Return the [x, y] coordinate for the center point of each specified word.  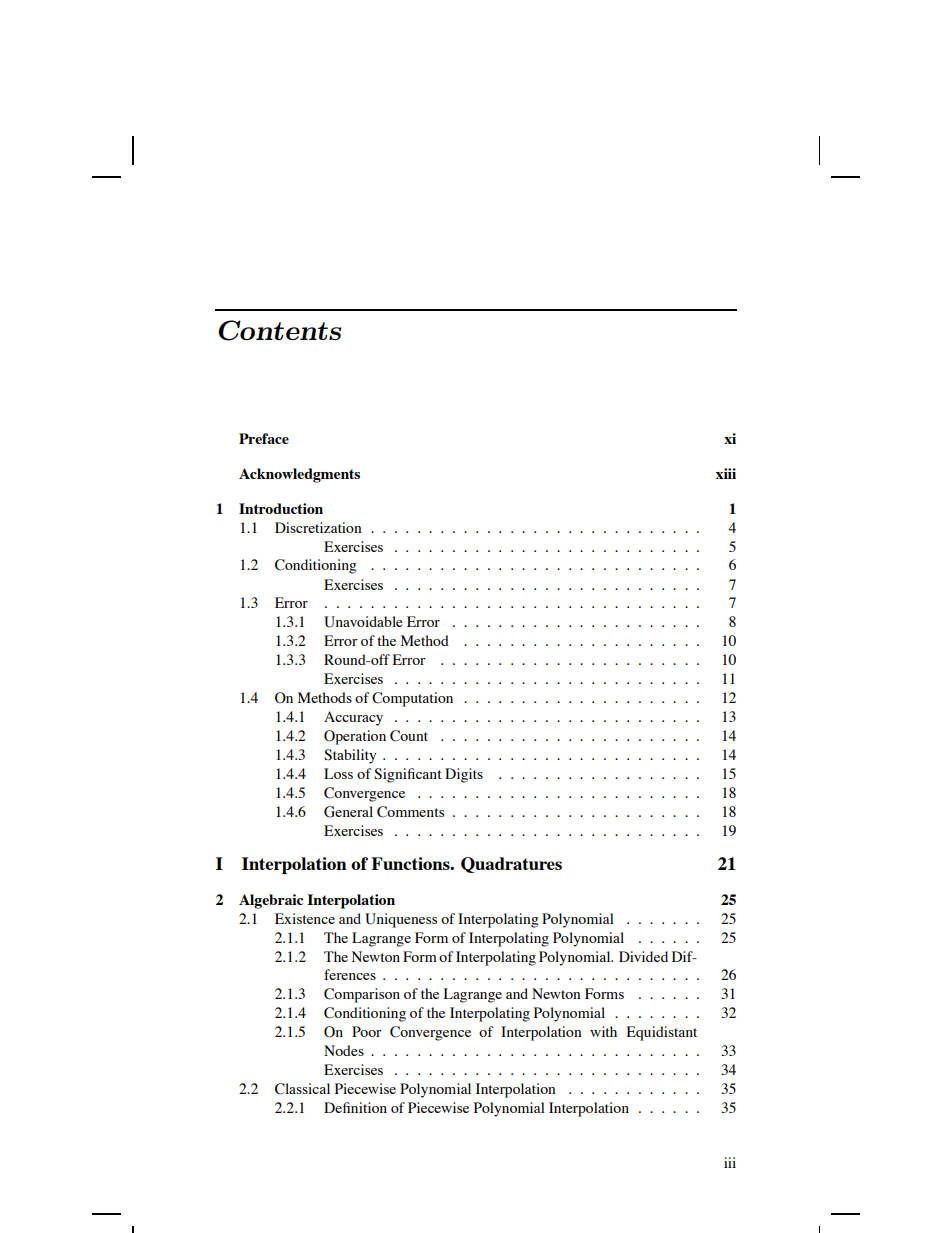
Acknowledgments [299, 475]
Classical [302, 1089]
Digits [464, 775]
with [603, 1031]
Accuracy [353, 718]
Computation [412, 699]
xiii [726, 473]
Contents [279, 330]
